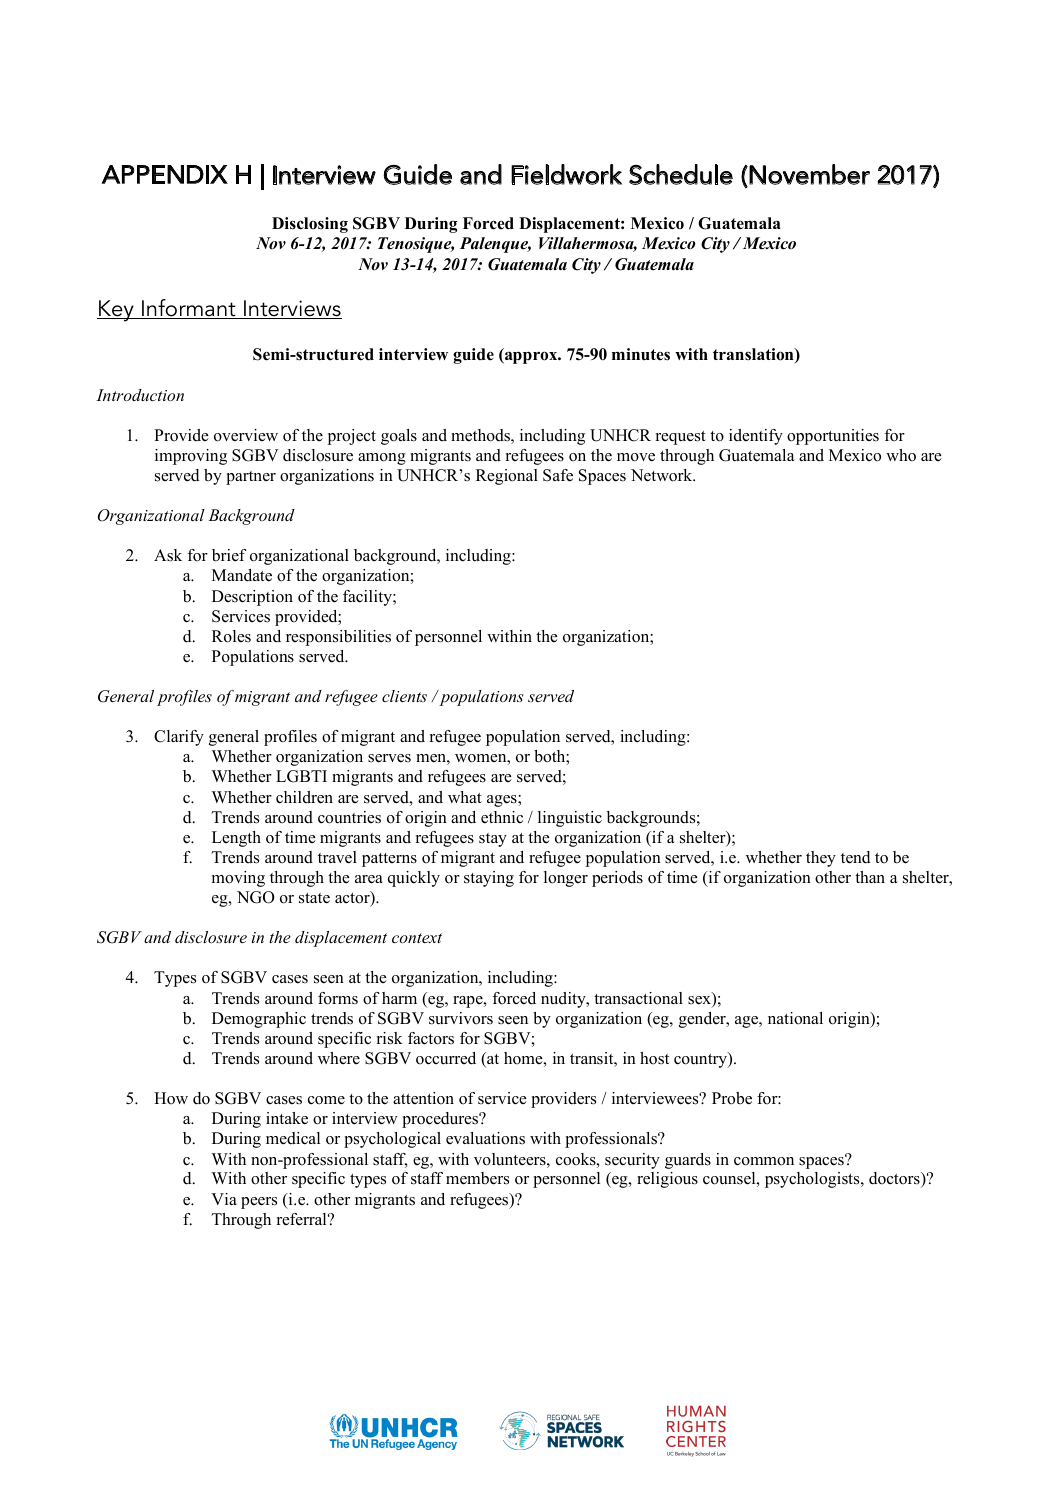  I want to click on Schedule, so click(681, 174).
